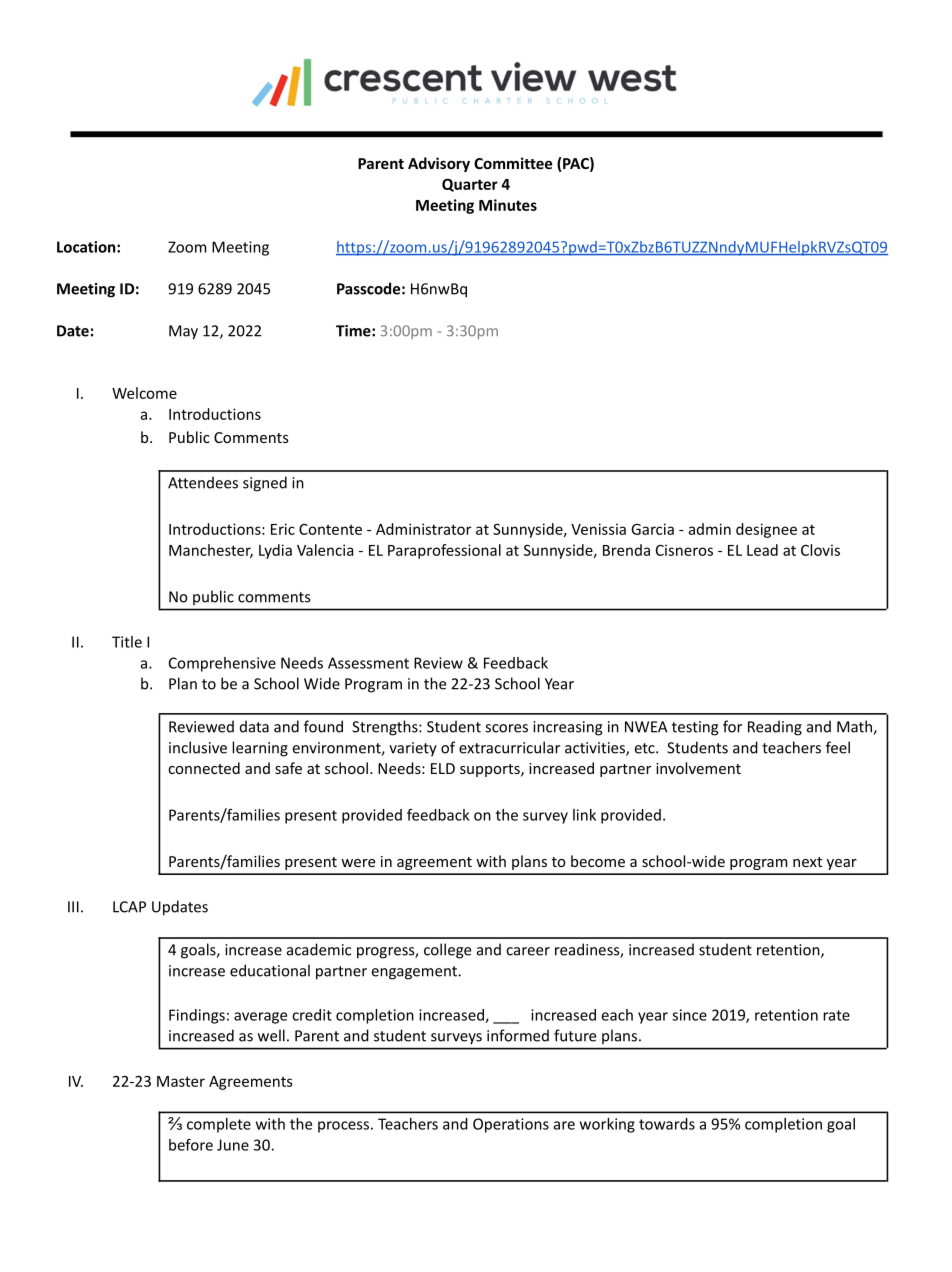  I want to click on involvement, so click(698, 768).
